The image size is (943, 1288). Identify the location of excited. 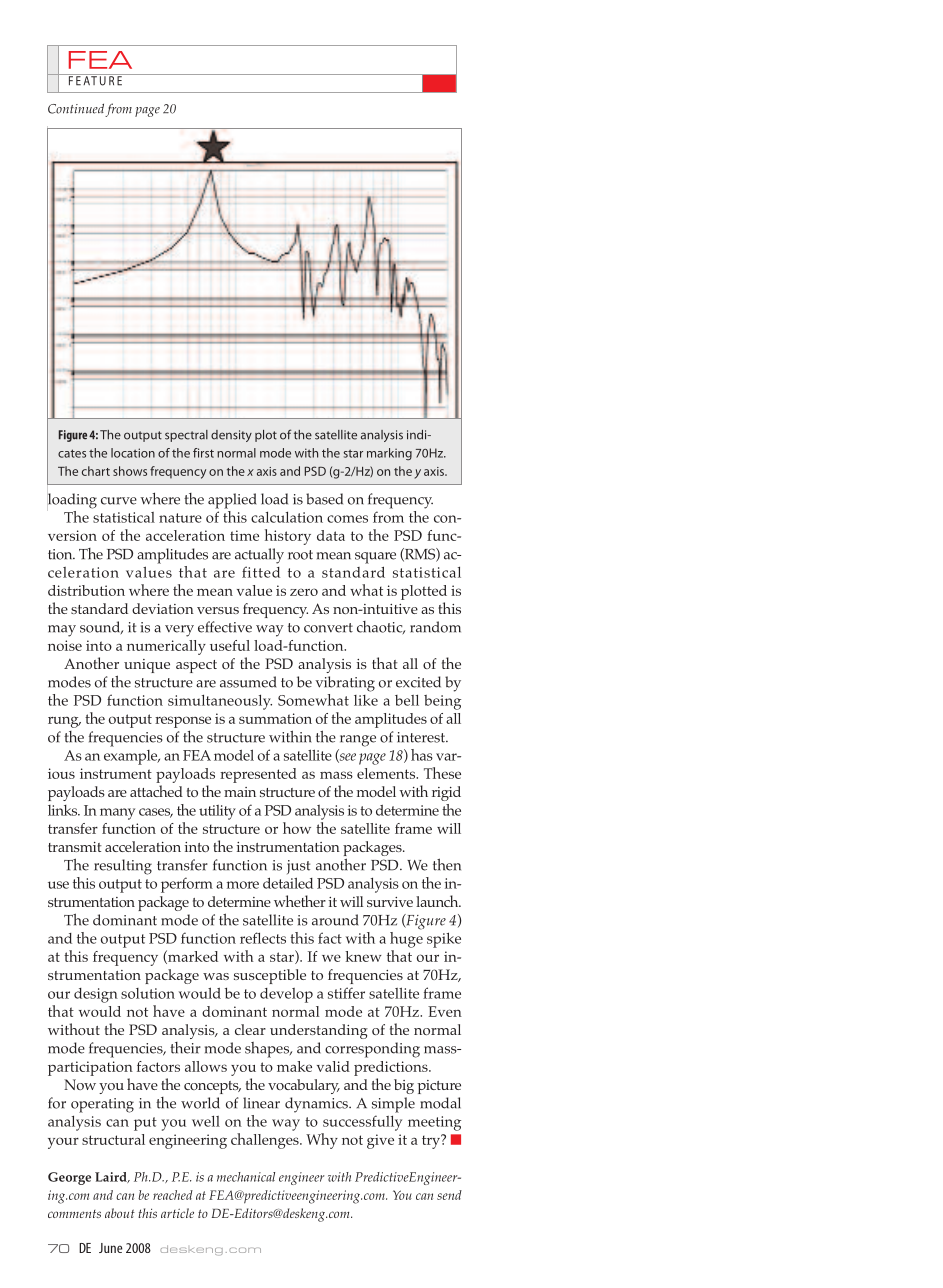
(418, 682).
